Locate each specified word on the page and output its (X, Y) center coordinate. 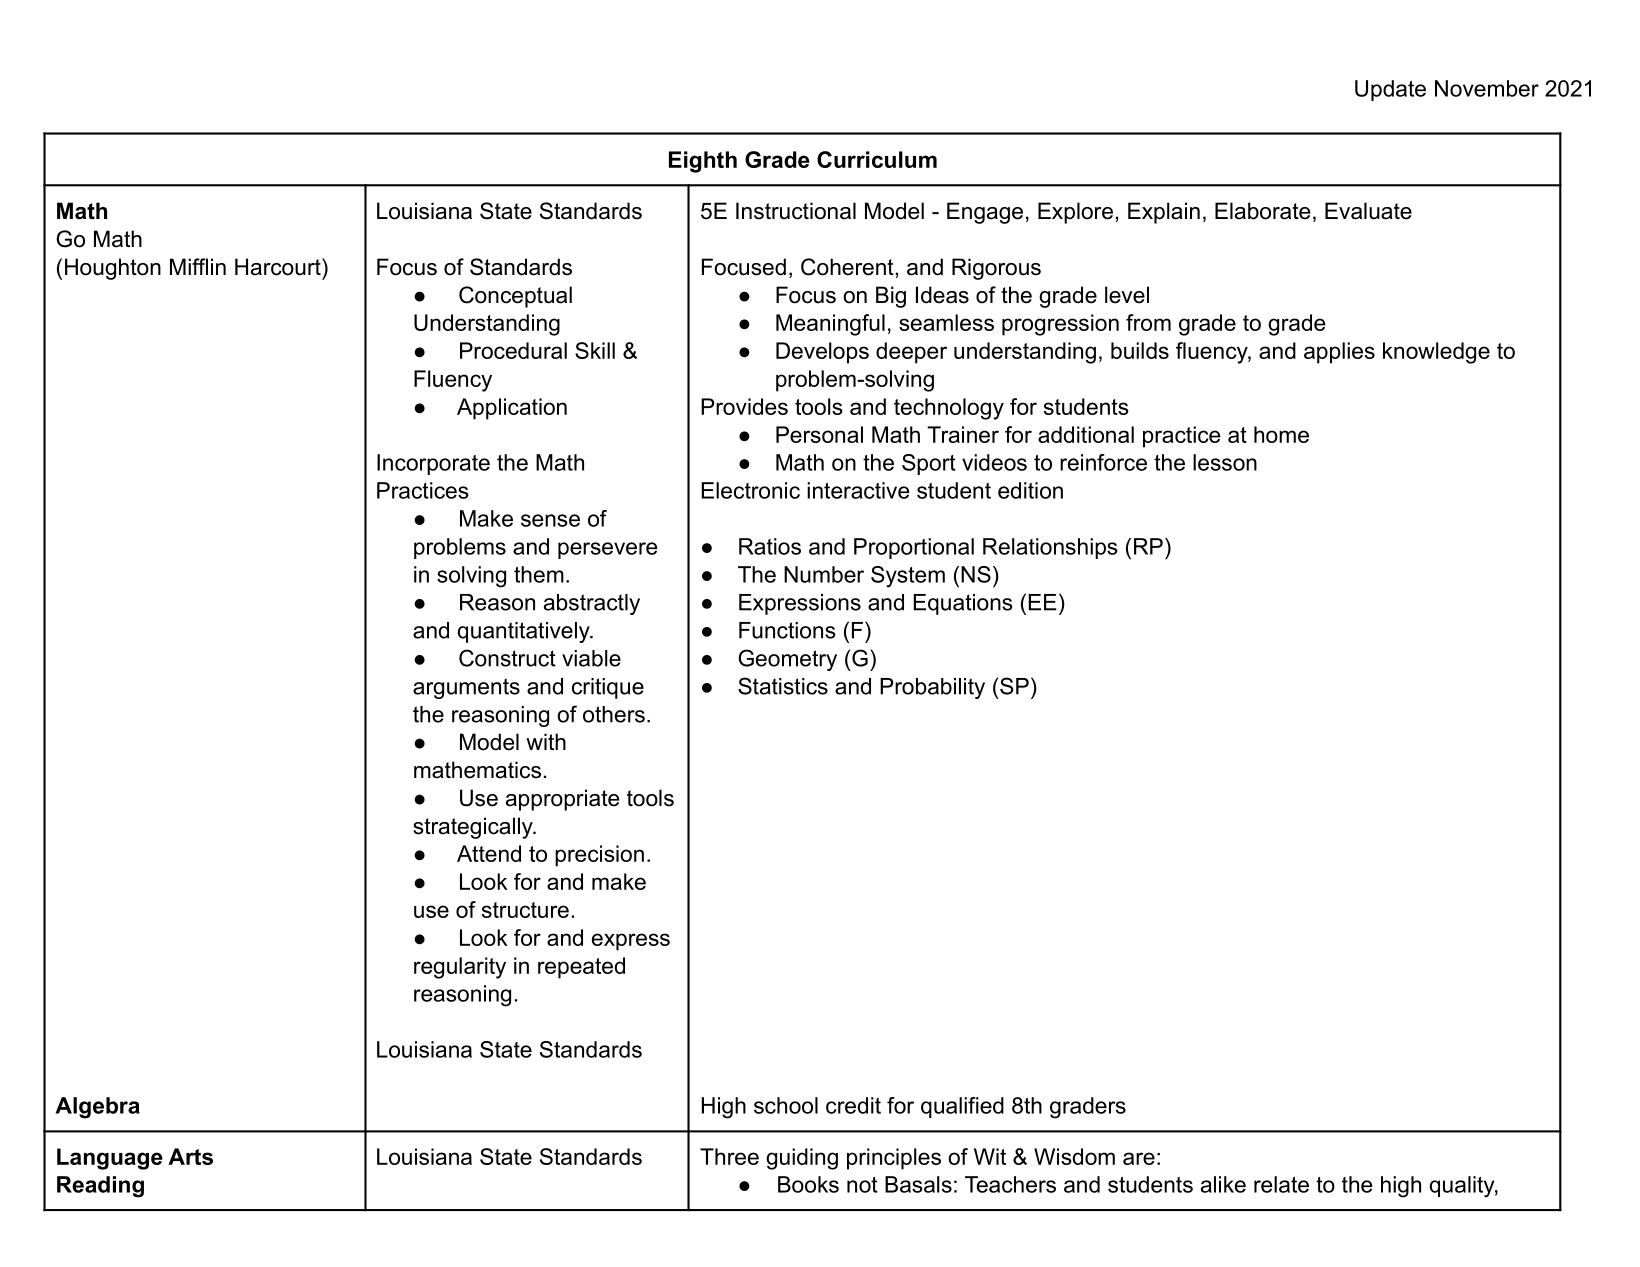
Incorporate (433, 464)
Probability (932, 688)
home (1281, 434)
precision (599, 856)
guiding (802, 1159)
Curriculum (877, 159)
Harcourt (279, 267)
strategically (474, 828)
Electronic (750, 490)
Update (1390, 90)
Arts (190, 1156)
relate (1281, 1184)
